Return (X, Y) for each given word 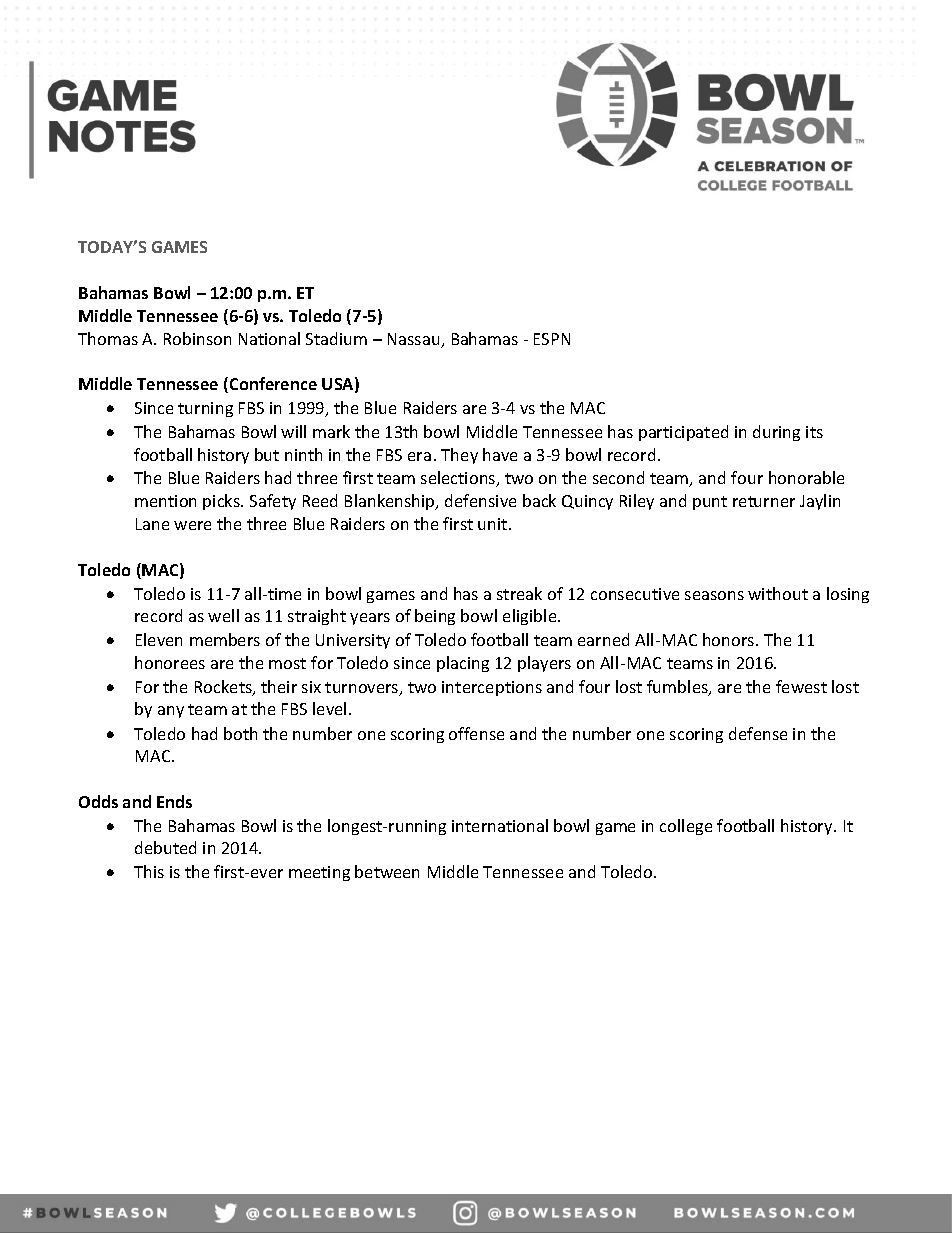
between (387, 871)
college (686, 827)
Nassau (415, 340)
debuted (165, 847)
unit (494, 524)
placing (463, 664)
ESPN (552, 339)
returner (764, 501)
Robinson (197, 338)
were (192, 525)
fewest (801, 686)
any (171, 712)
